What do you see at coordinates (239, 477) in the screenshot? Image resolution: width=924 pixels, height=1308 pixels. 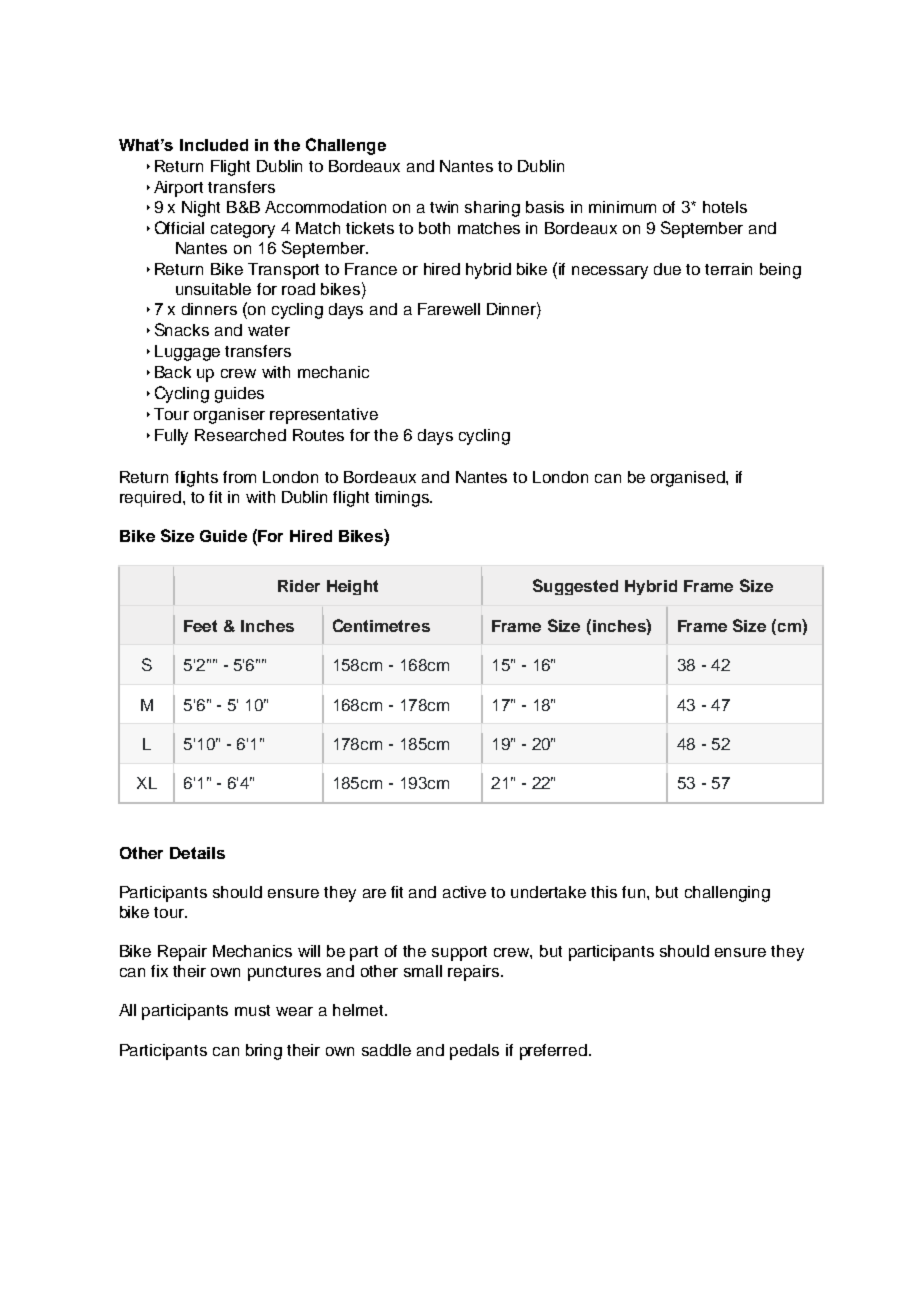 I see `from` at bounding box center [239, 477].
